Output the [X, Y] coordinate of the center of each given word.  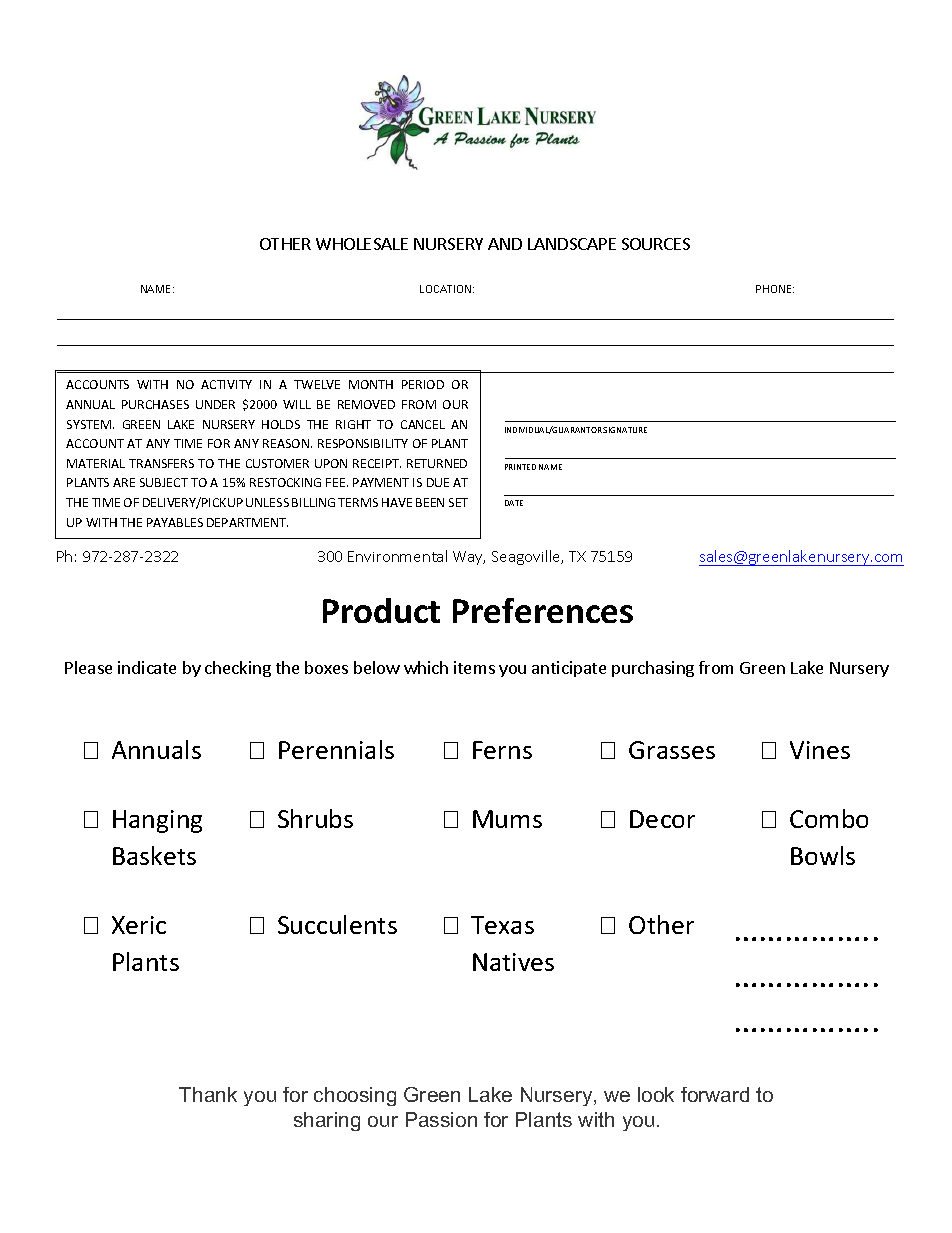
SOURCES [656, 244]
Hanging [157, 821]
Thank [208, 1094]
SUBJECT [164, 482]
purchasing [653, 669]
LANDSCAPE [572, 244]
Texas [502, 925]
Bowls [823, 855]
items [474, 667]
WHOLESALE [362, 244]
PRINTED [520, 467]
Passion [441, 1119]
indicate [147, 667]
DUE [438, 482]
